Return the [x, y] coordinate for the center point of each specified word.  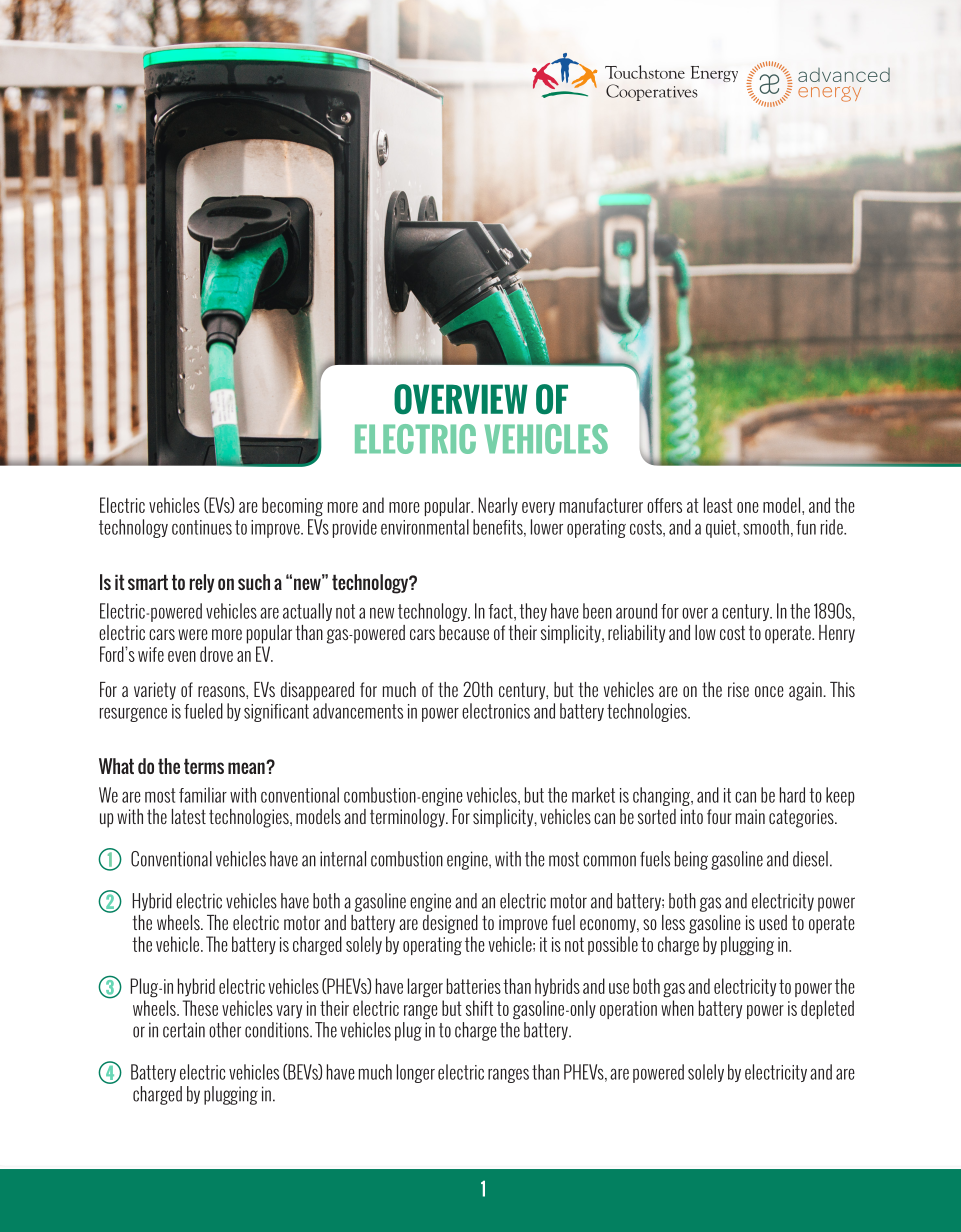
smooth [766, 527]
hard [792, 795]
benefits [499, 528]
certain [184, 1030]
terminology [408, 818]
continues [202, 527]
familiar [203, 795]
